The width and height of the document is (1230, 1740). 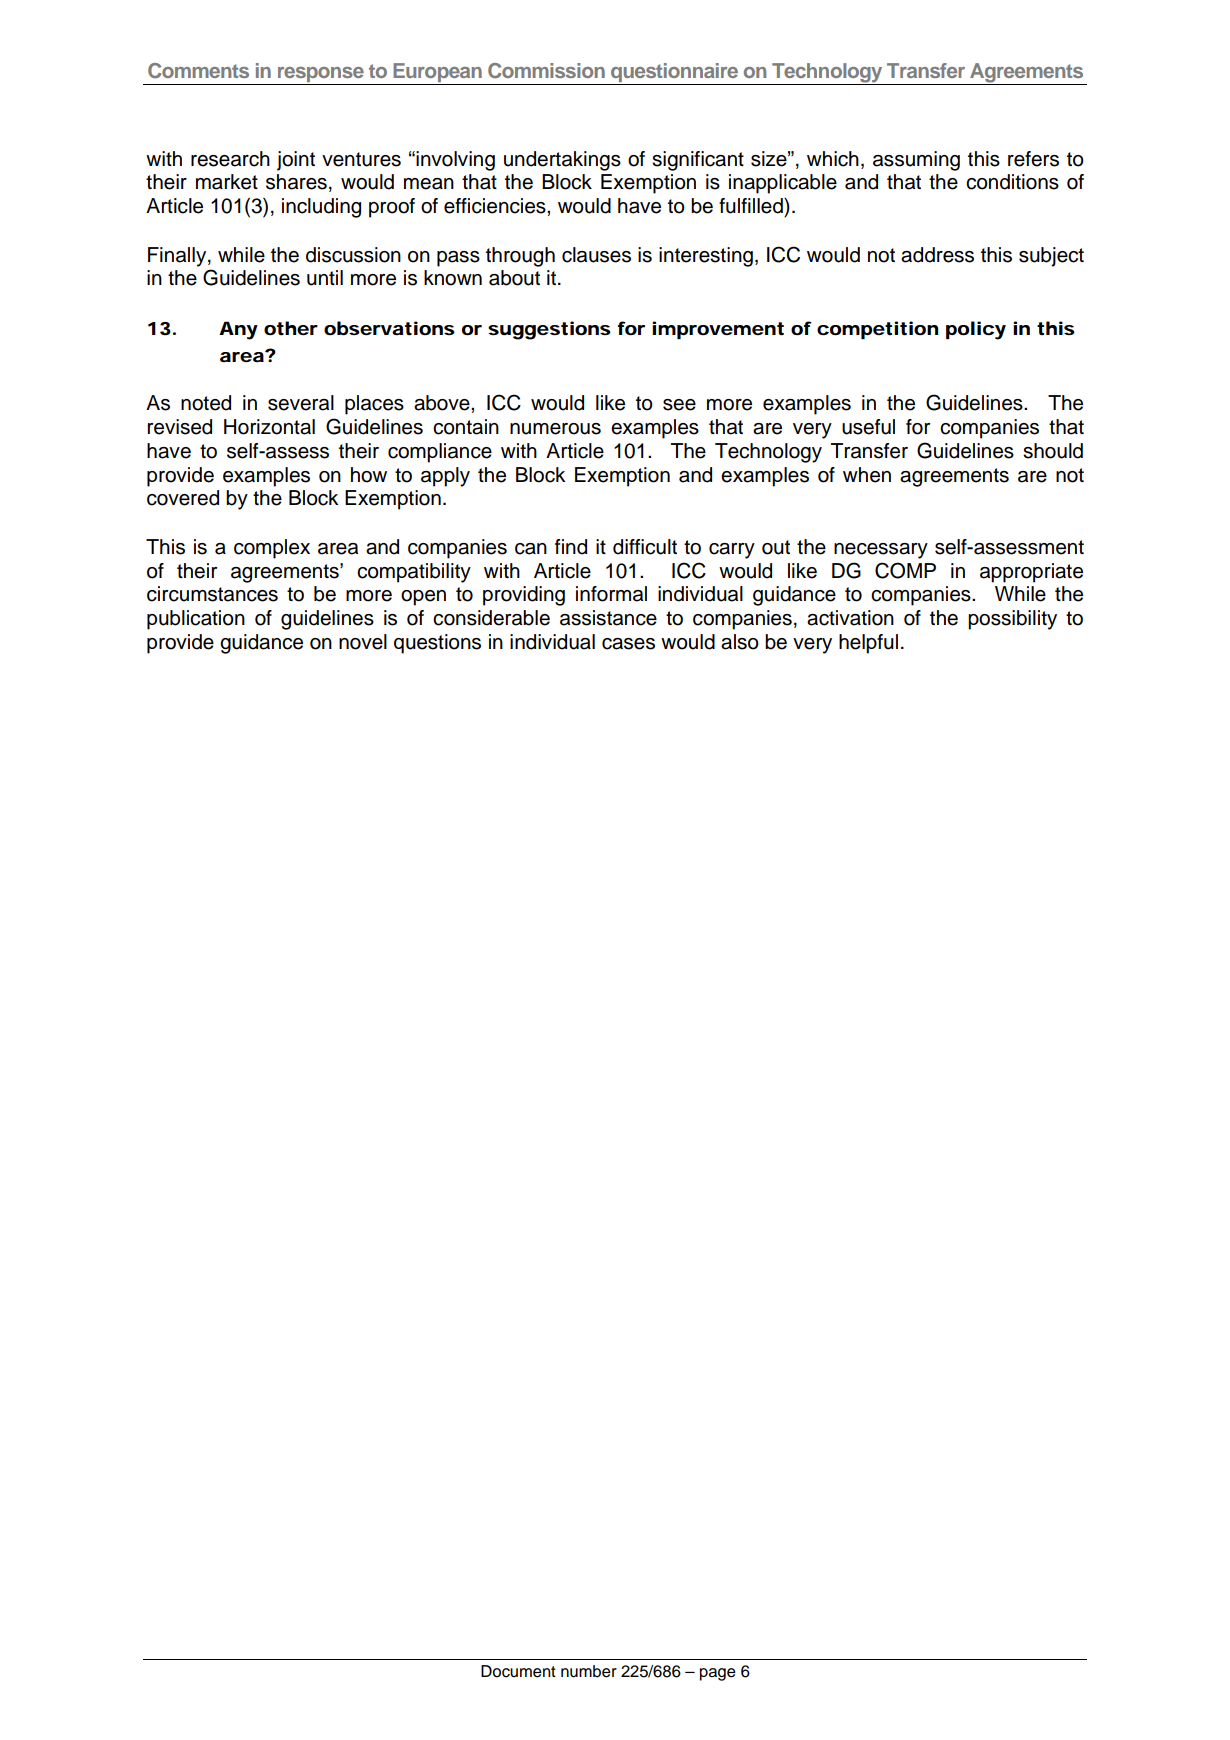 What do you see at coordinates (868, 644) in the document?
I see `helpful` at bounding box center [868, 644].
